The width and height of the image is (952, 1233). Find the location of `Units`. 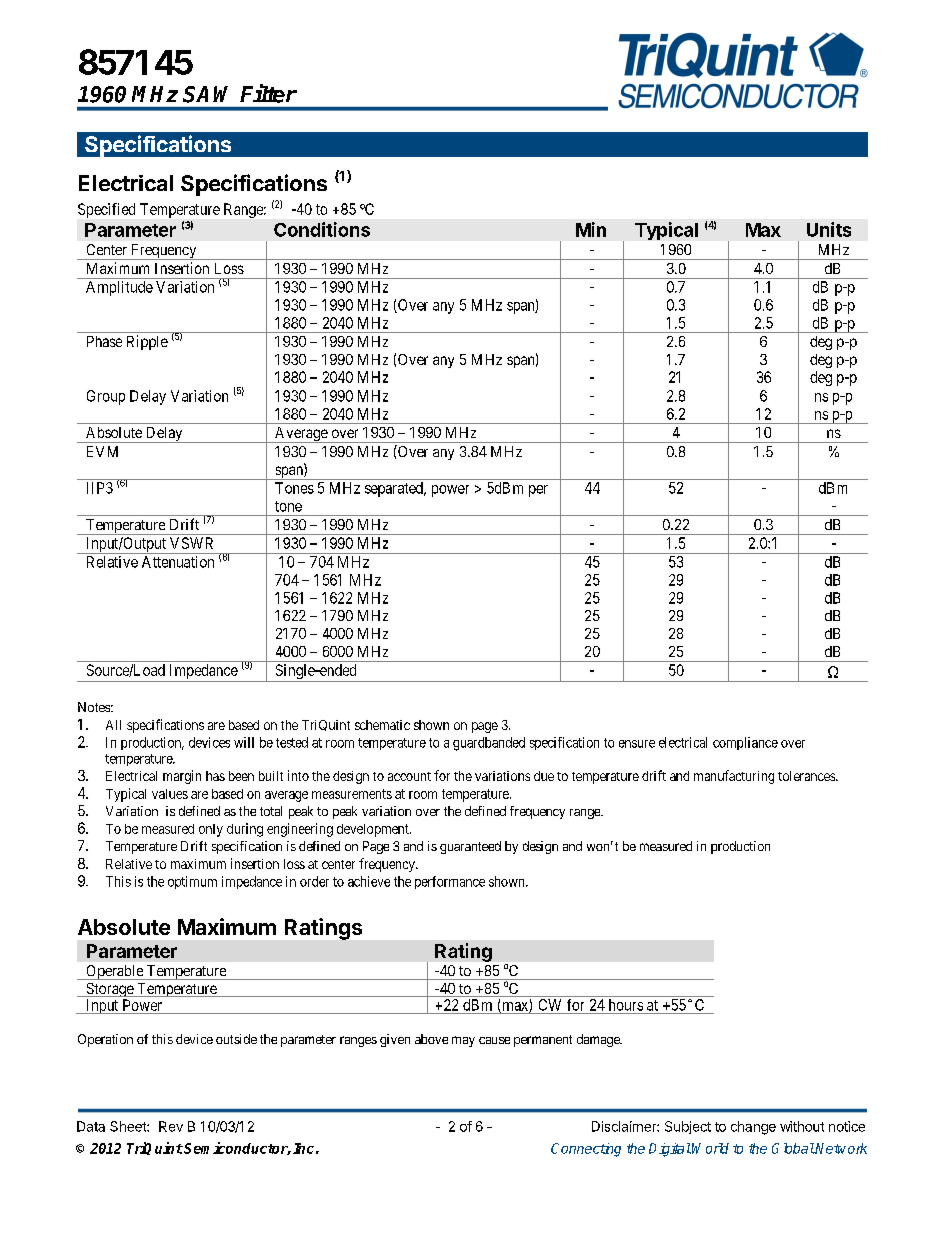

Units is located at coordinates (829, 229).
